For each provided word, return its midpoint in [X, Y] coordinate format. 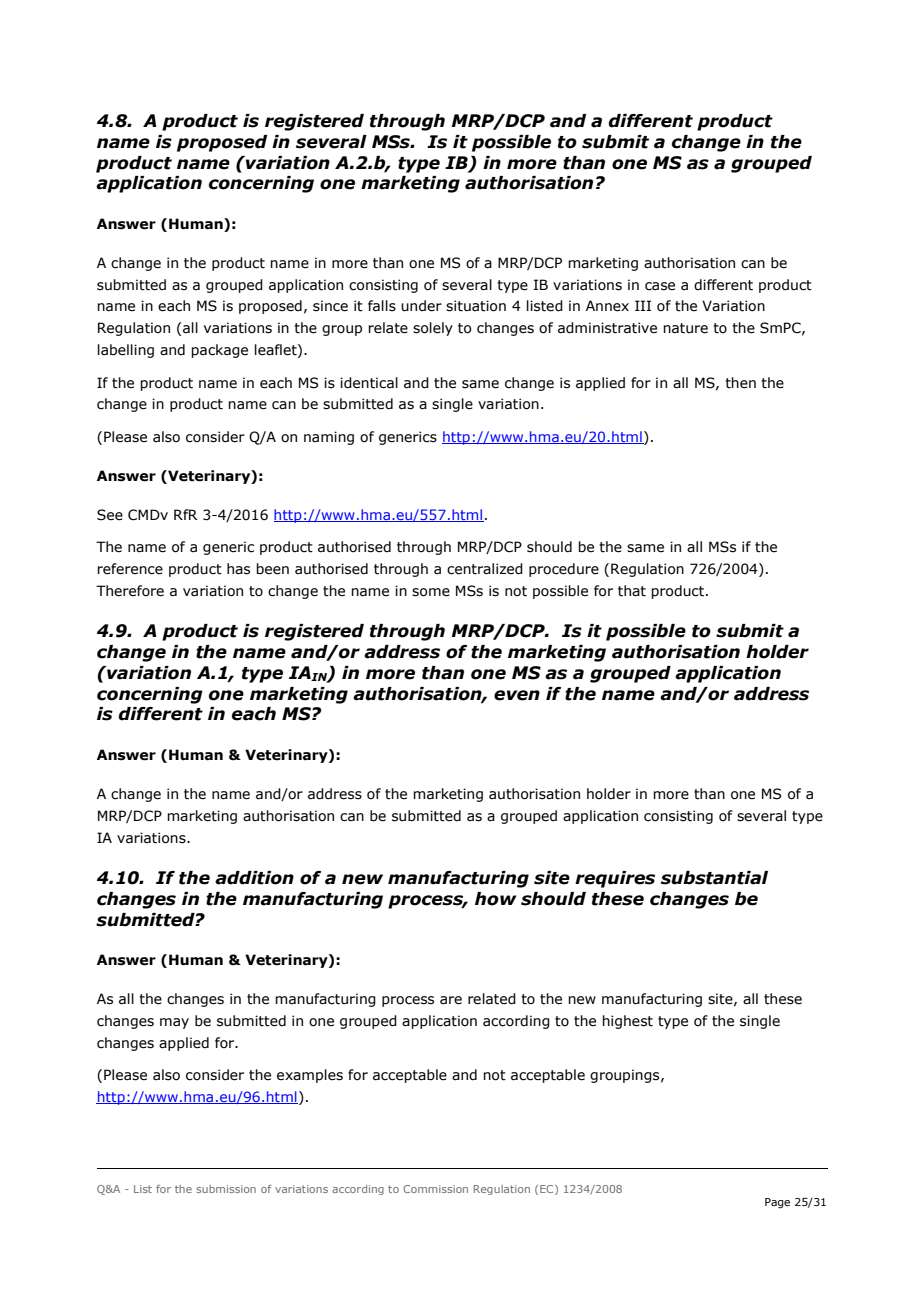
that [632, 591]
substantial [714, 878]
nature [685, 328]
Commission [435, 1189]
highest [627, 1022]
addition [254, 878]
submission [226, 1189]
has [238, 569]
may [174, 1023]
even [517, 695]
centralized [485, 569]
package [219, 351]
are [451, 1000]
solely [433, 329]
